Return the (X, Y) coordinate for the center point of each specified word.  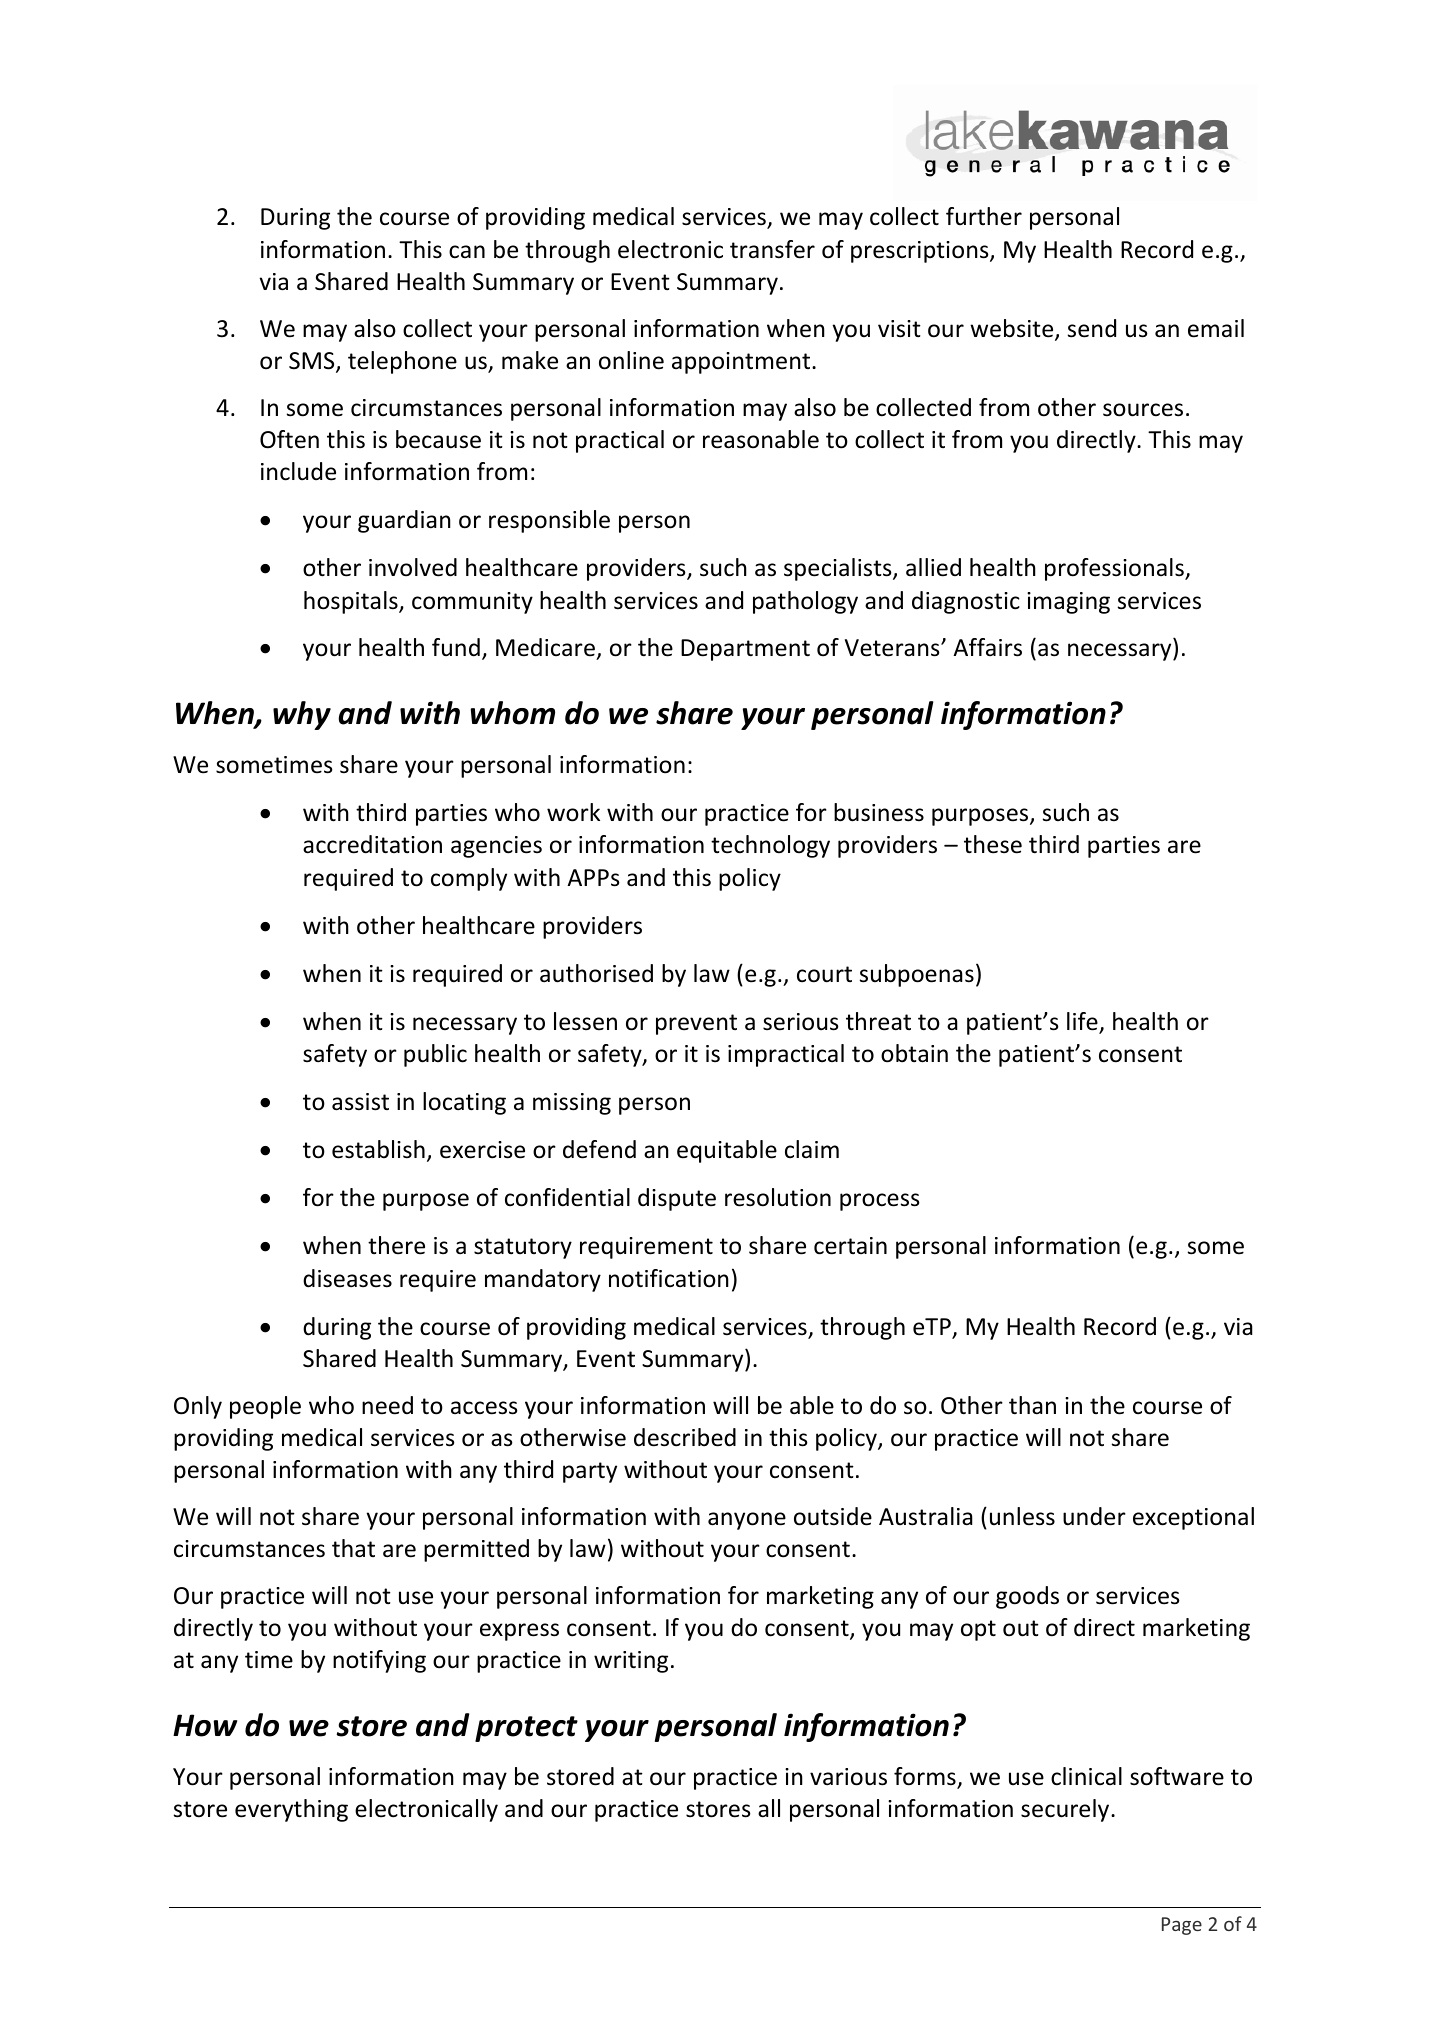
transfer (772, 249)
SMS (313, 362)
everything (291, 1810)
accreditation (372, 844)
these (993, 844)
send (1092, 328)
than (1032, 1405)
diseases (347, 1278)
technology (770, 846)
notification (669, 1278)
